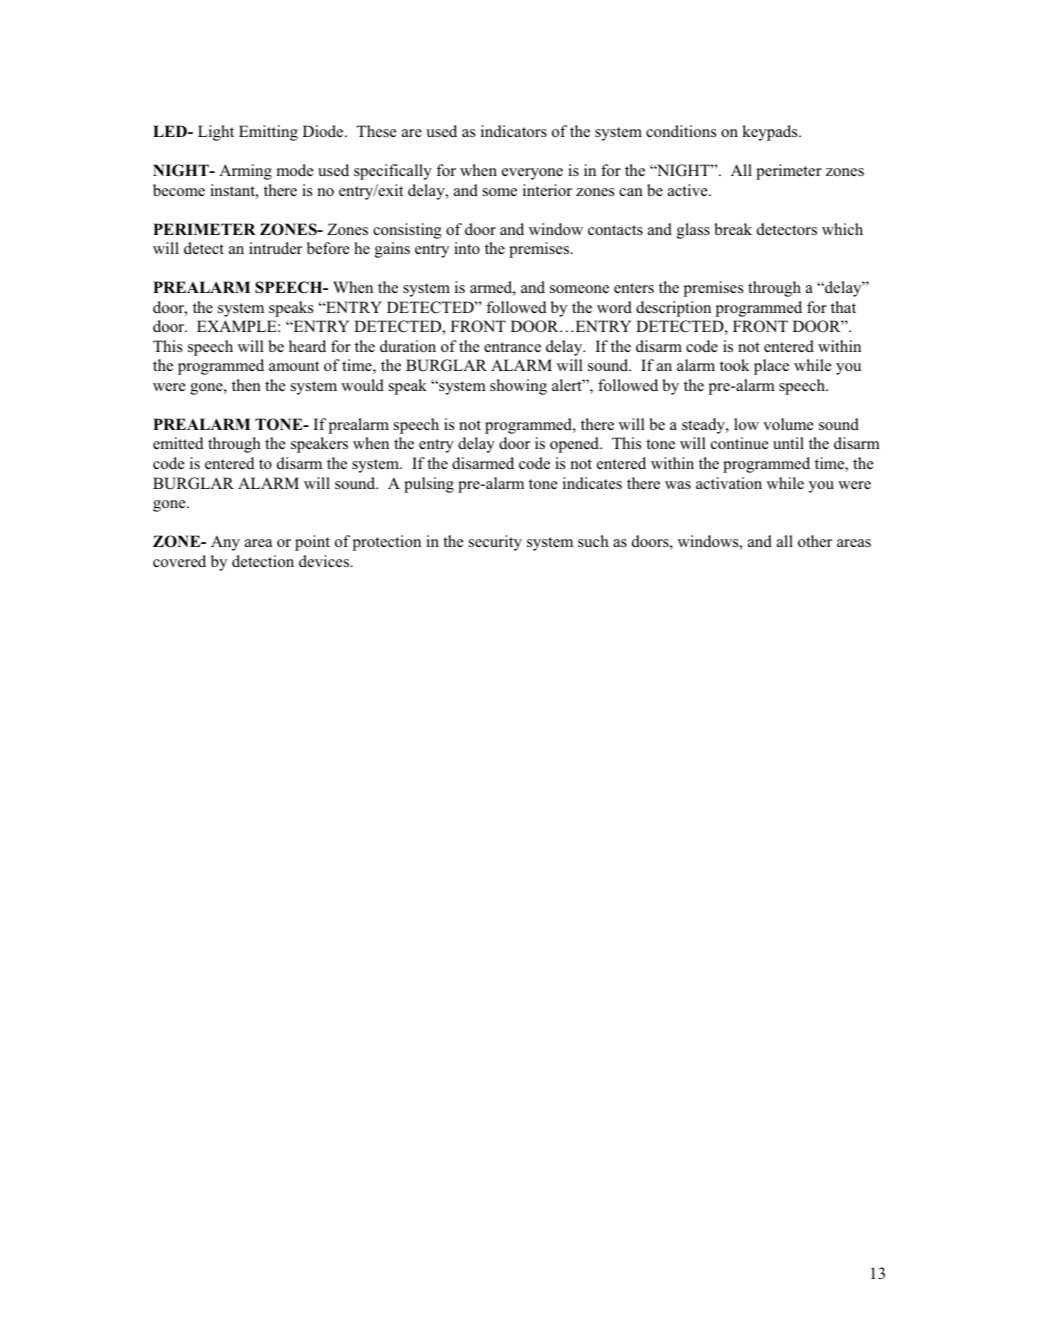 The image size is (1039, 1344). Describe the element at coordinates (514, 131) in the screenshot. I see `indicators` at that location.
